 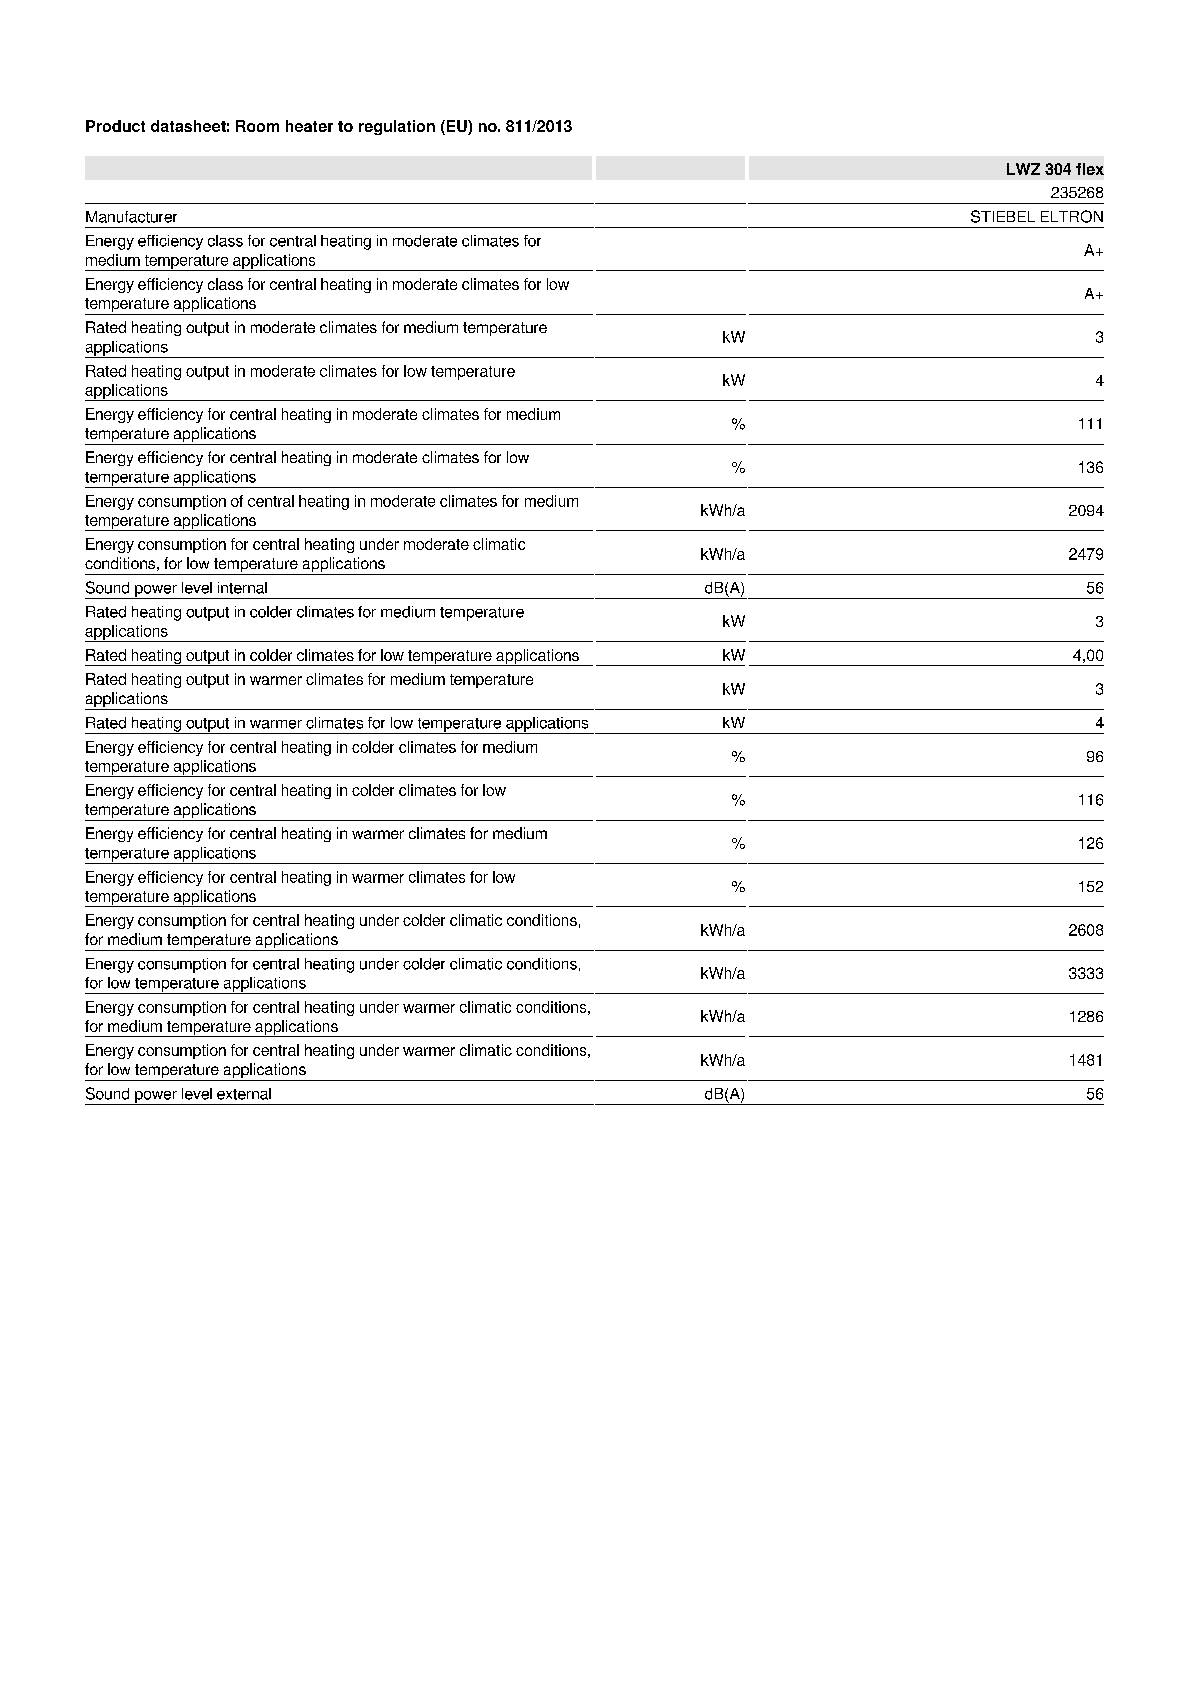 What do you see at coordinates (244, 1094) in the document?
I see `external` at bounding box center [244, 1094].
